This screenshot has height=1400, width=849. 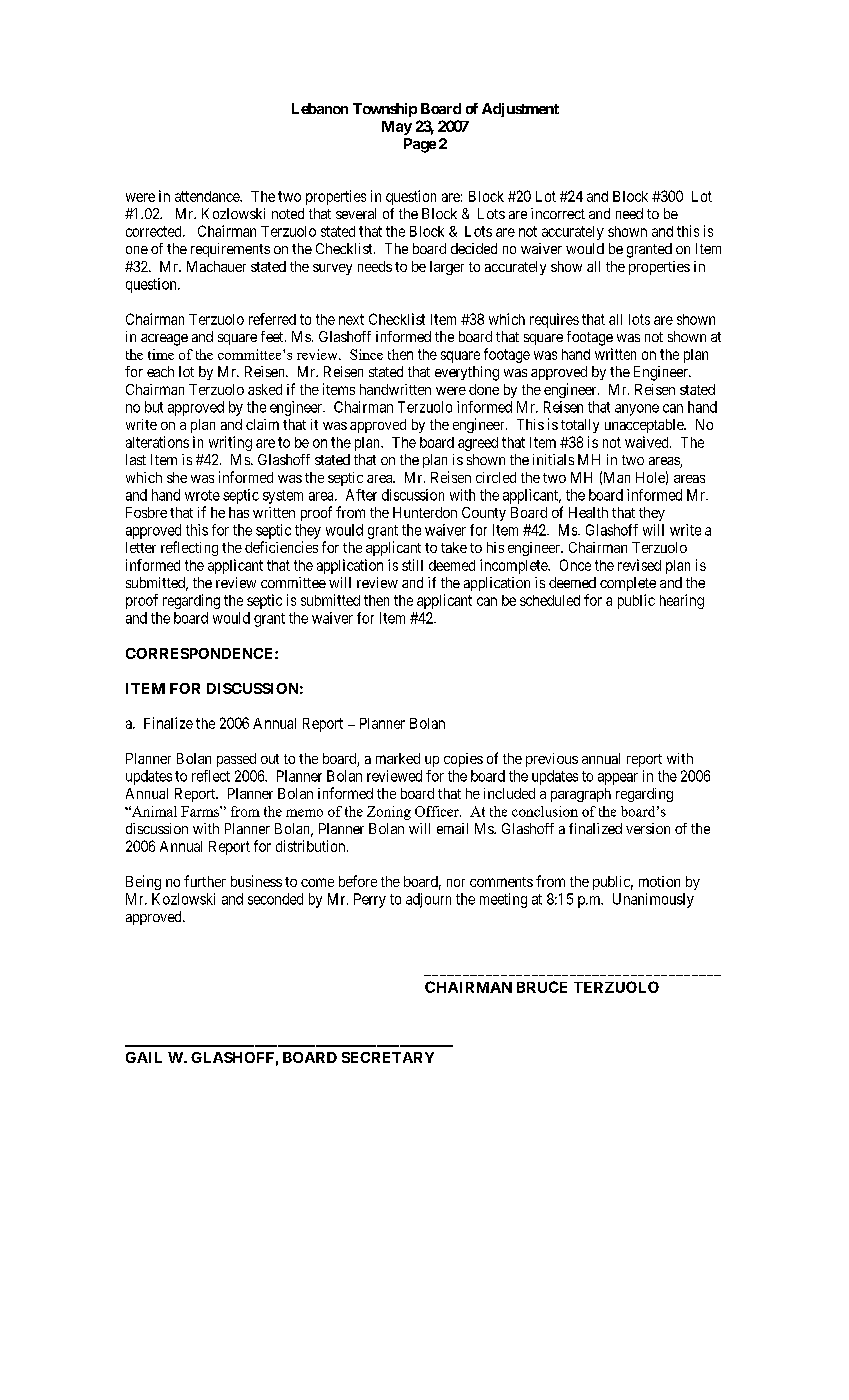 What do you see at coordinates (236, 760) in the screenshot?
I see `passed` at bounding box center [236, 760].
